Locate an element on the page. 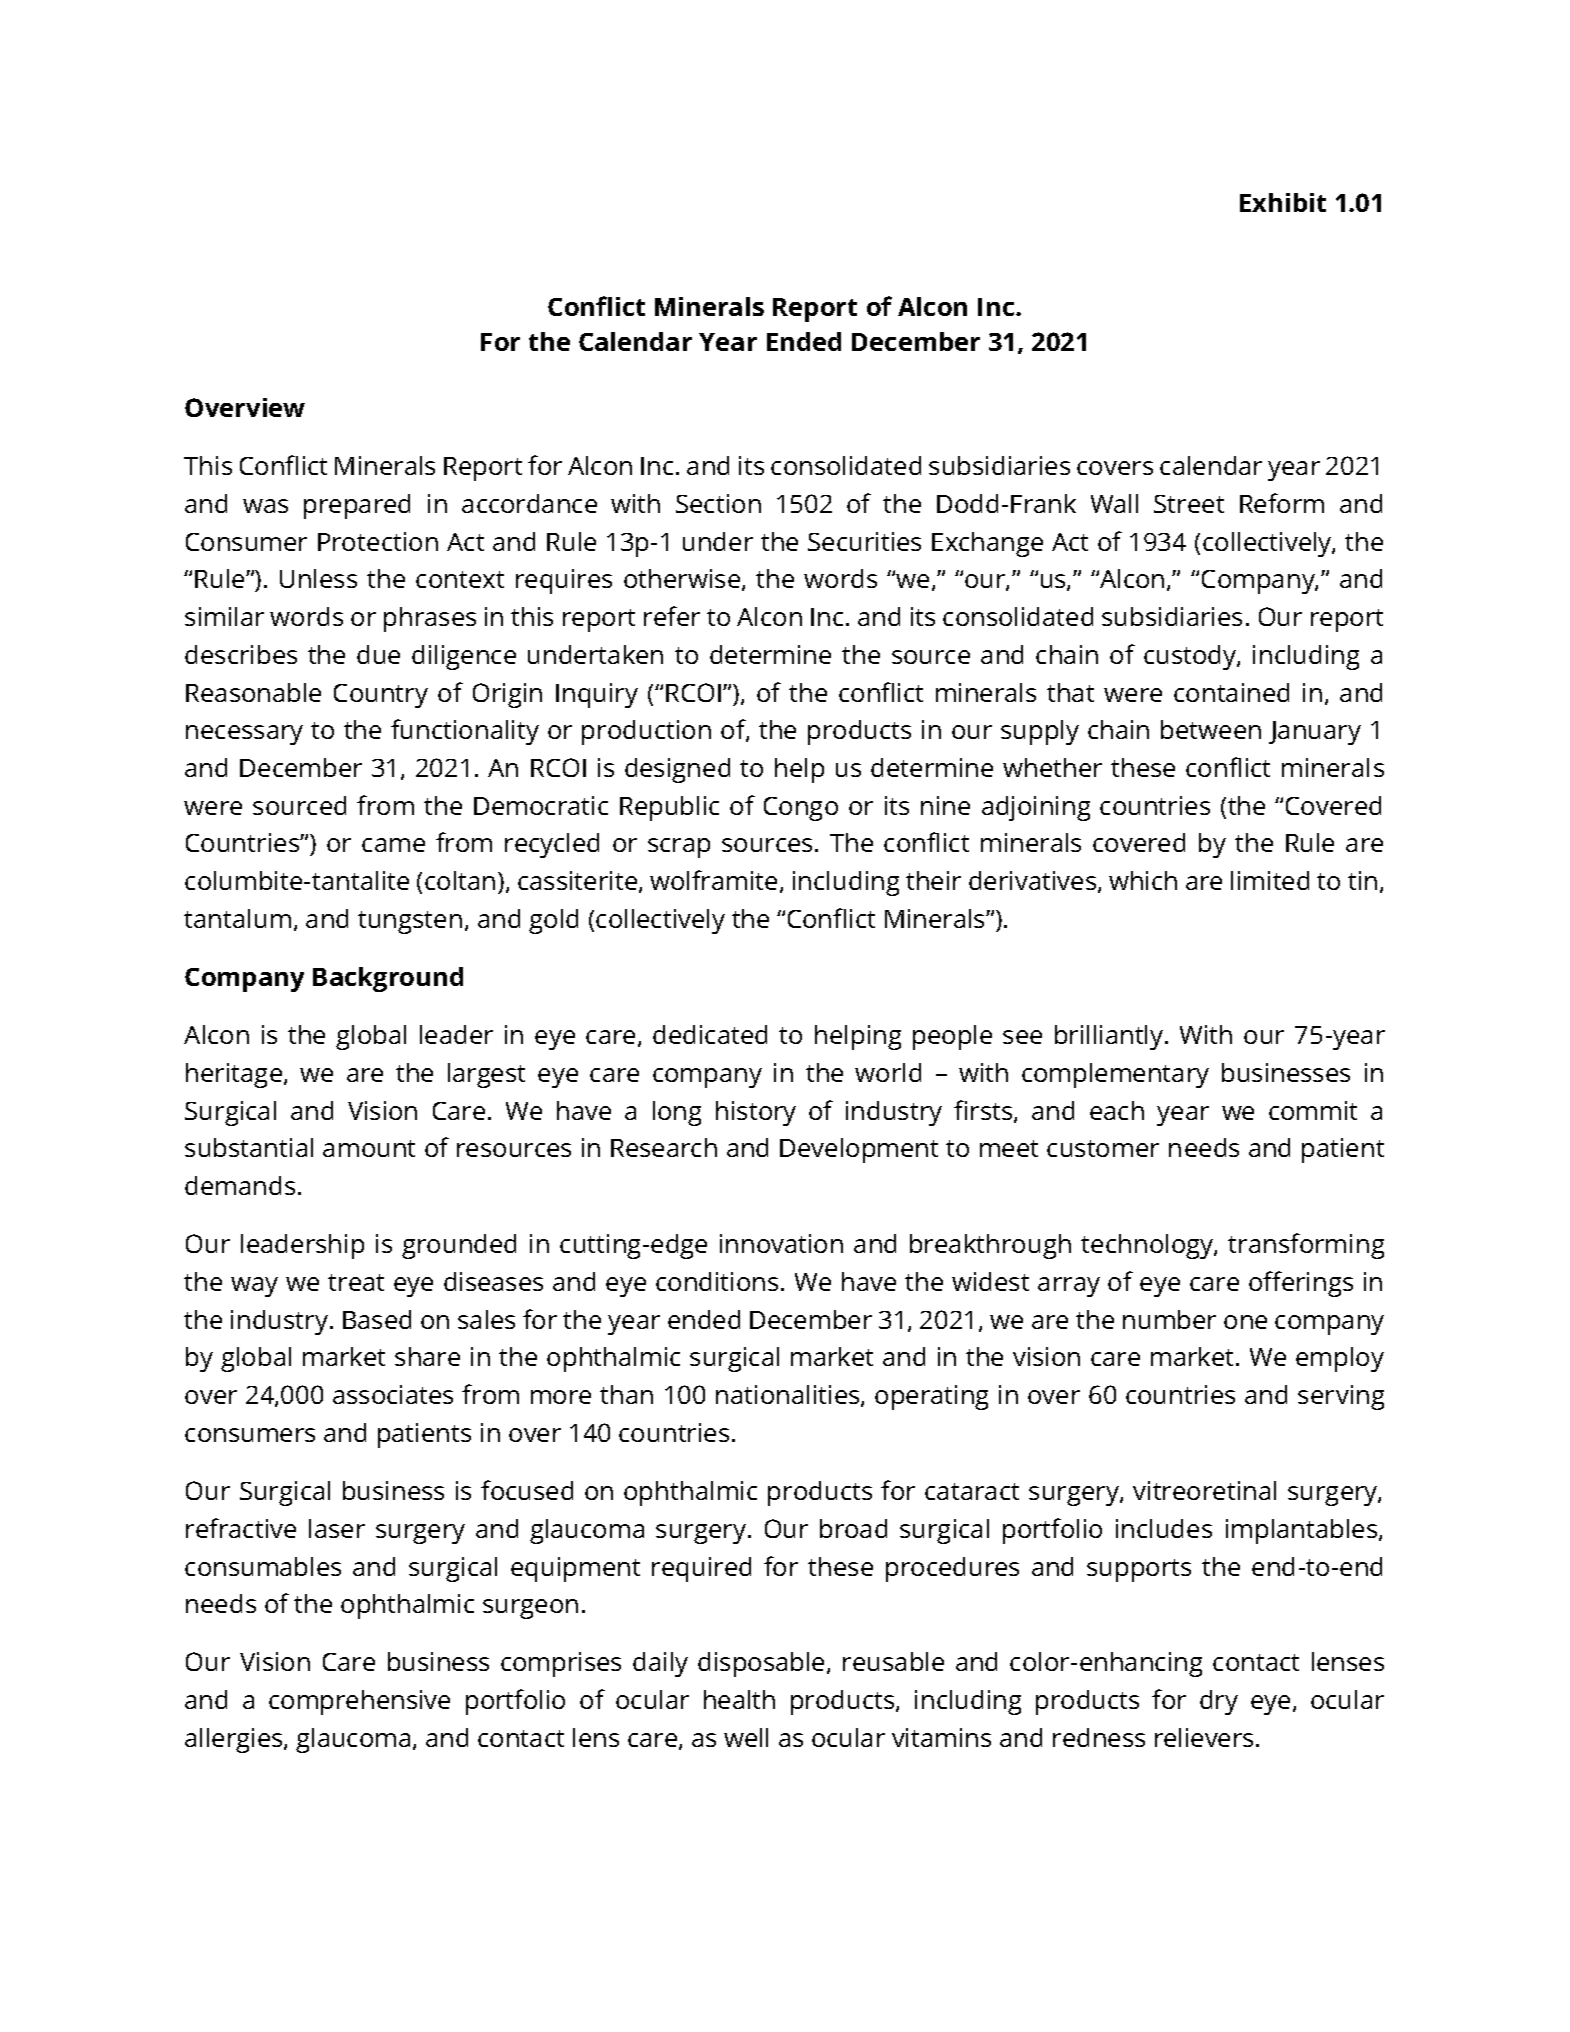 The image size is (1570, 2032). nationalities is located at coordinates (789, 1396).
